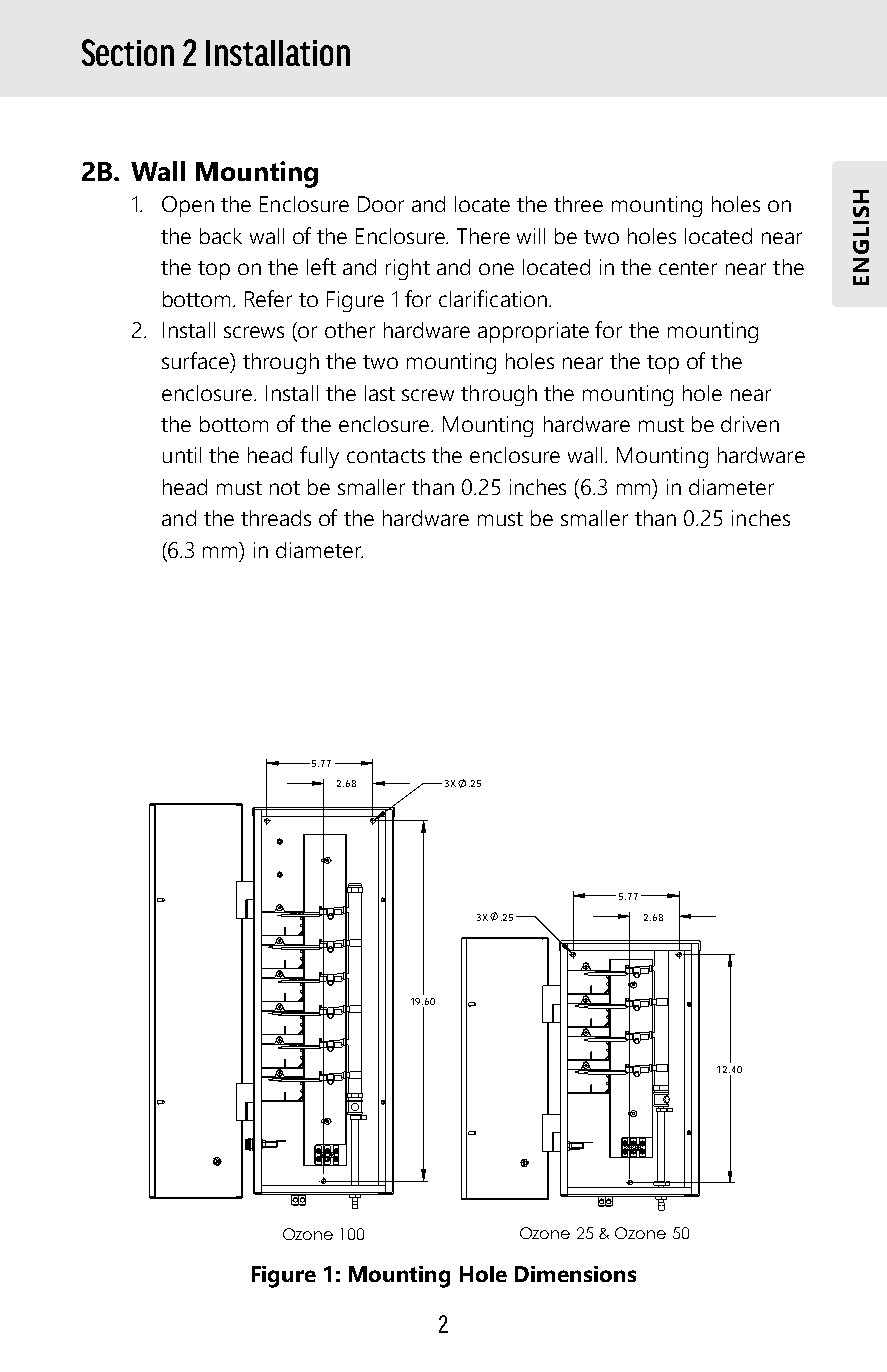 The width and height of the screenshot is (887, 1372). What do you see at coordinates (319, 457) in the screenshot?
I see `fully` at bounding box center [319, 457].
